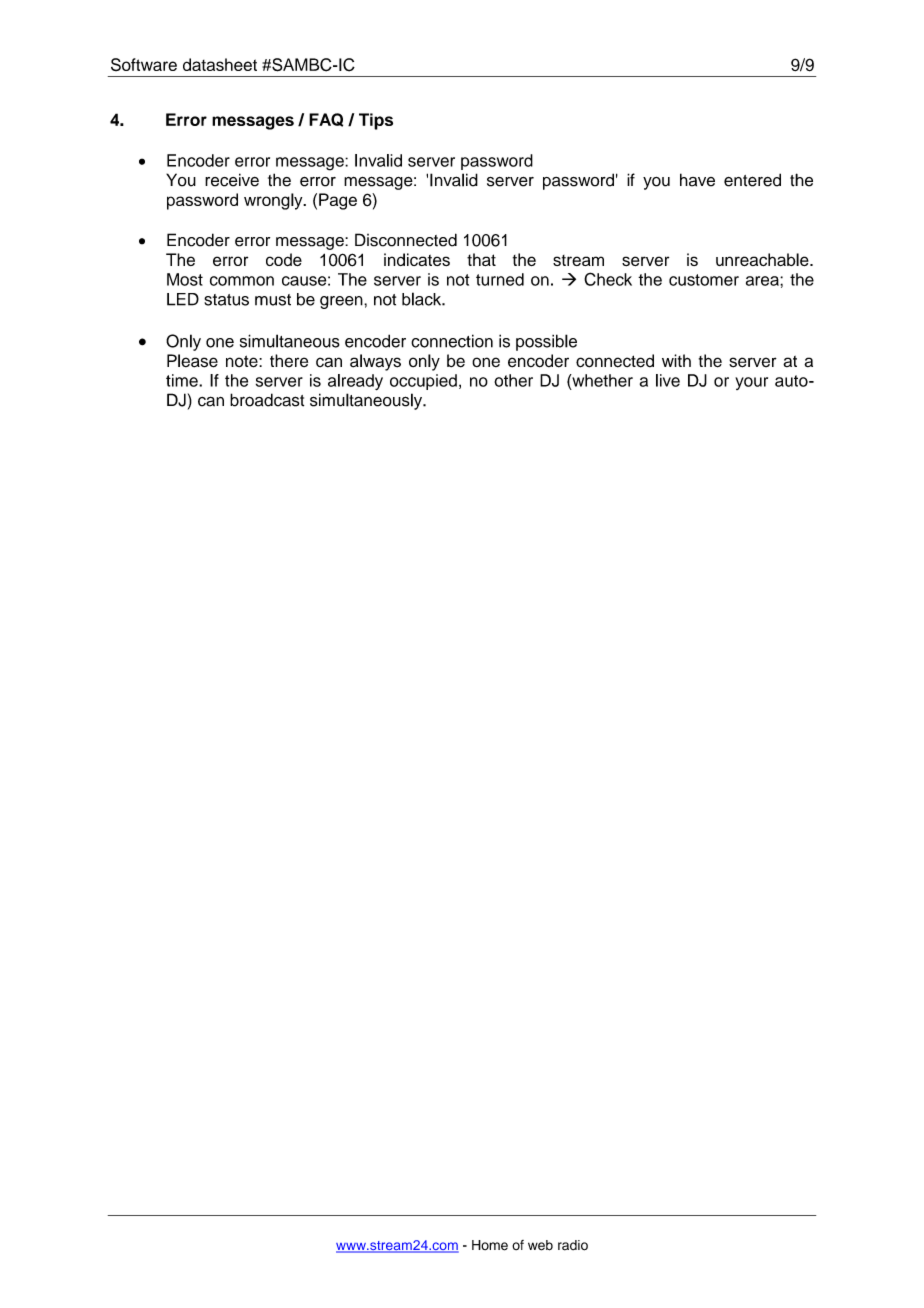  What do you see at coordinates (513, 380) in the screenshot?
I see `other` at bounding box center [513, 380].
